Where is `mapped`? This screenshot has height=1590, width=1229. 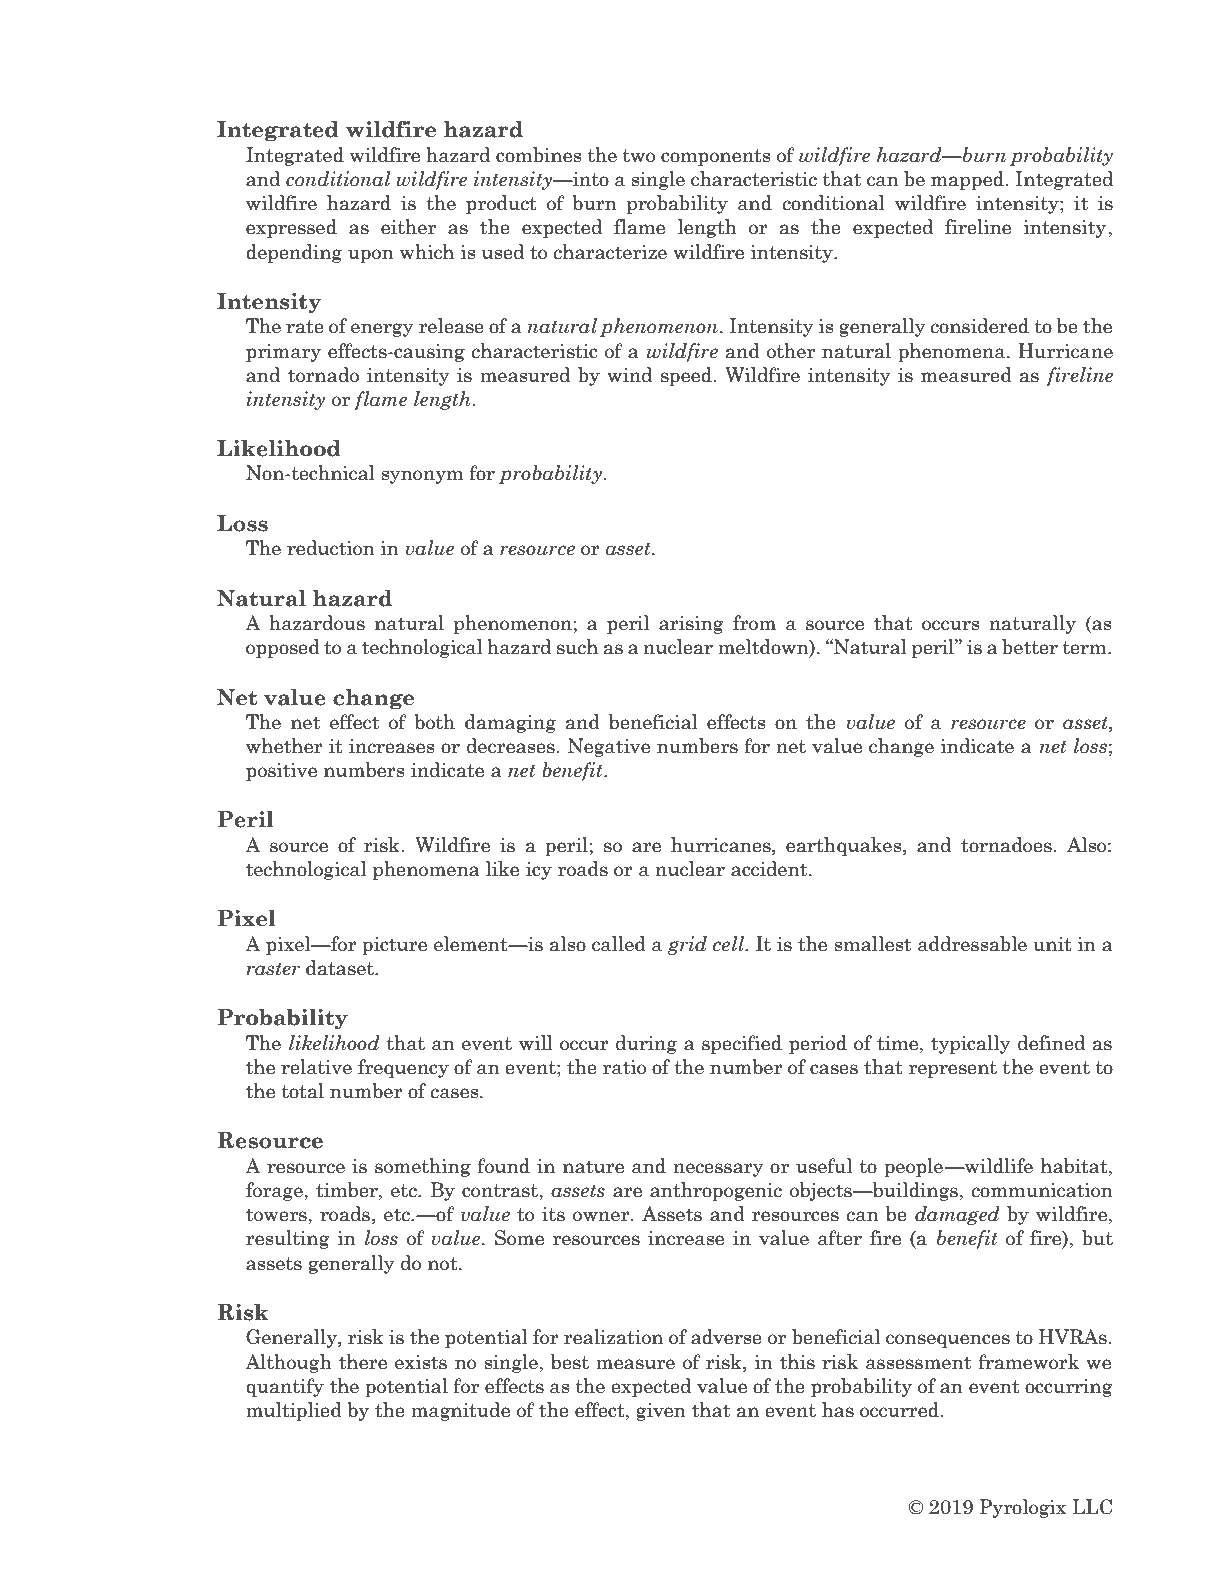
mapped is located at coordinates (967, 180).
